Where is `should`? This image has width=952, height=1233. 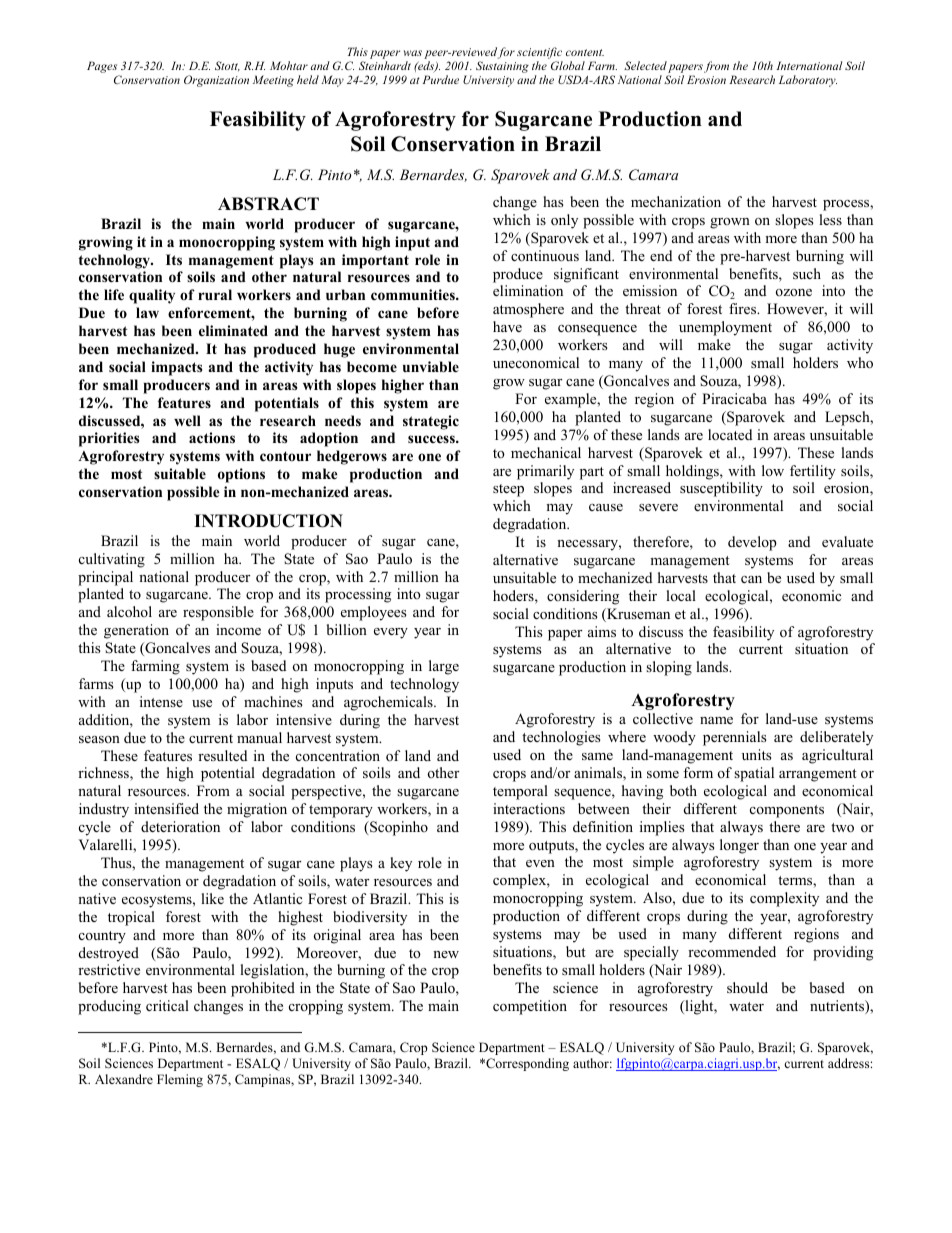 should is located at coordinates (747, 987).
